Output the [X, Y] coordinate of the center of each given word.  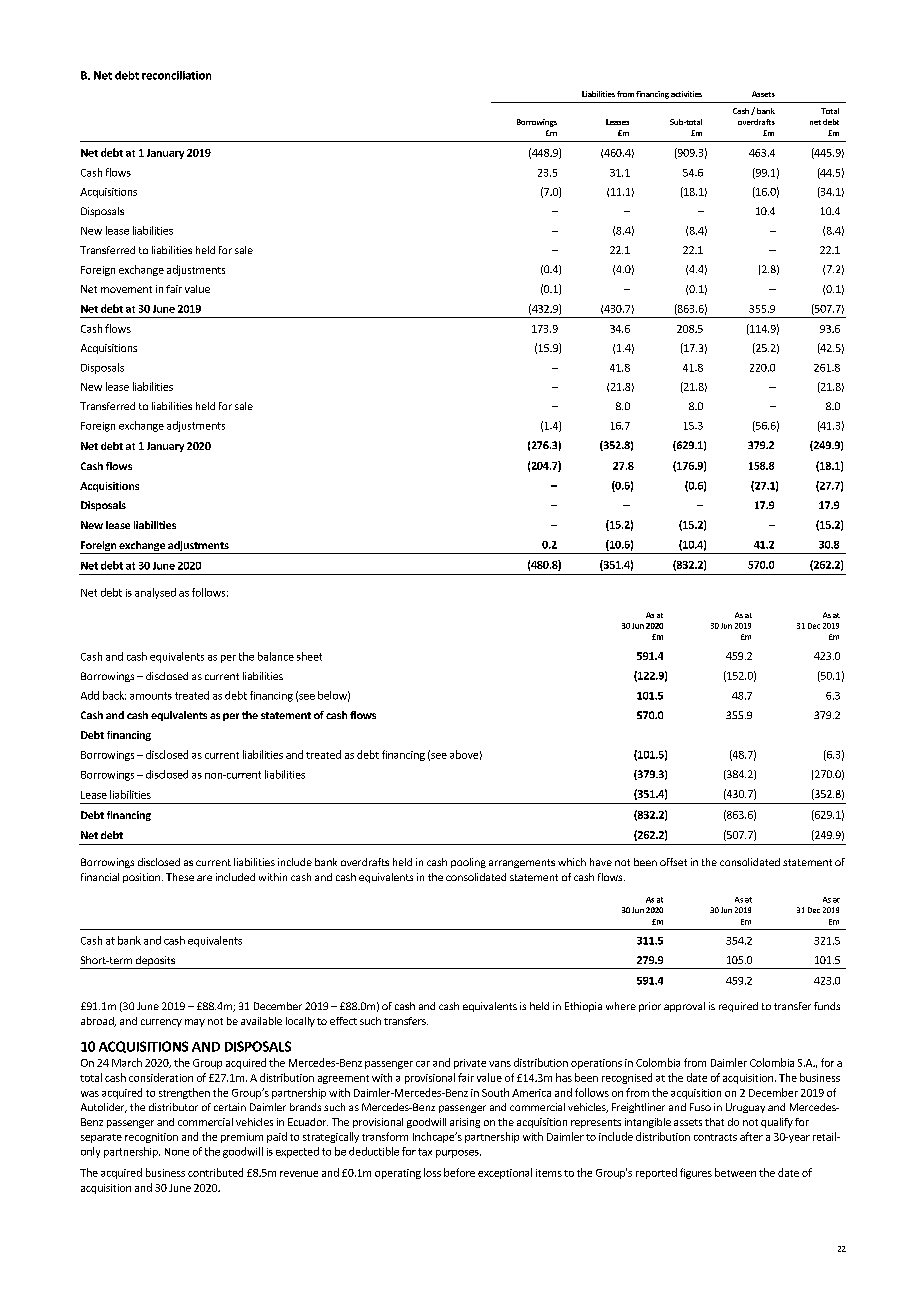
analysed [155, 593]
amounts [151, 696]
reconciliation [176, 75]
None [177, 1152]
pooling [468, 863]
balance [276, 656]
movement [126, 289]
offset [673, 862]
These [180, 877]
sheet [309, 656]
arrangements [522, 863]
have [601, 862]
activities [686, 94]
